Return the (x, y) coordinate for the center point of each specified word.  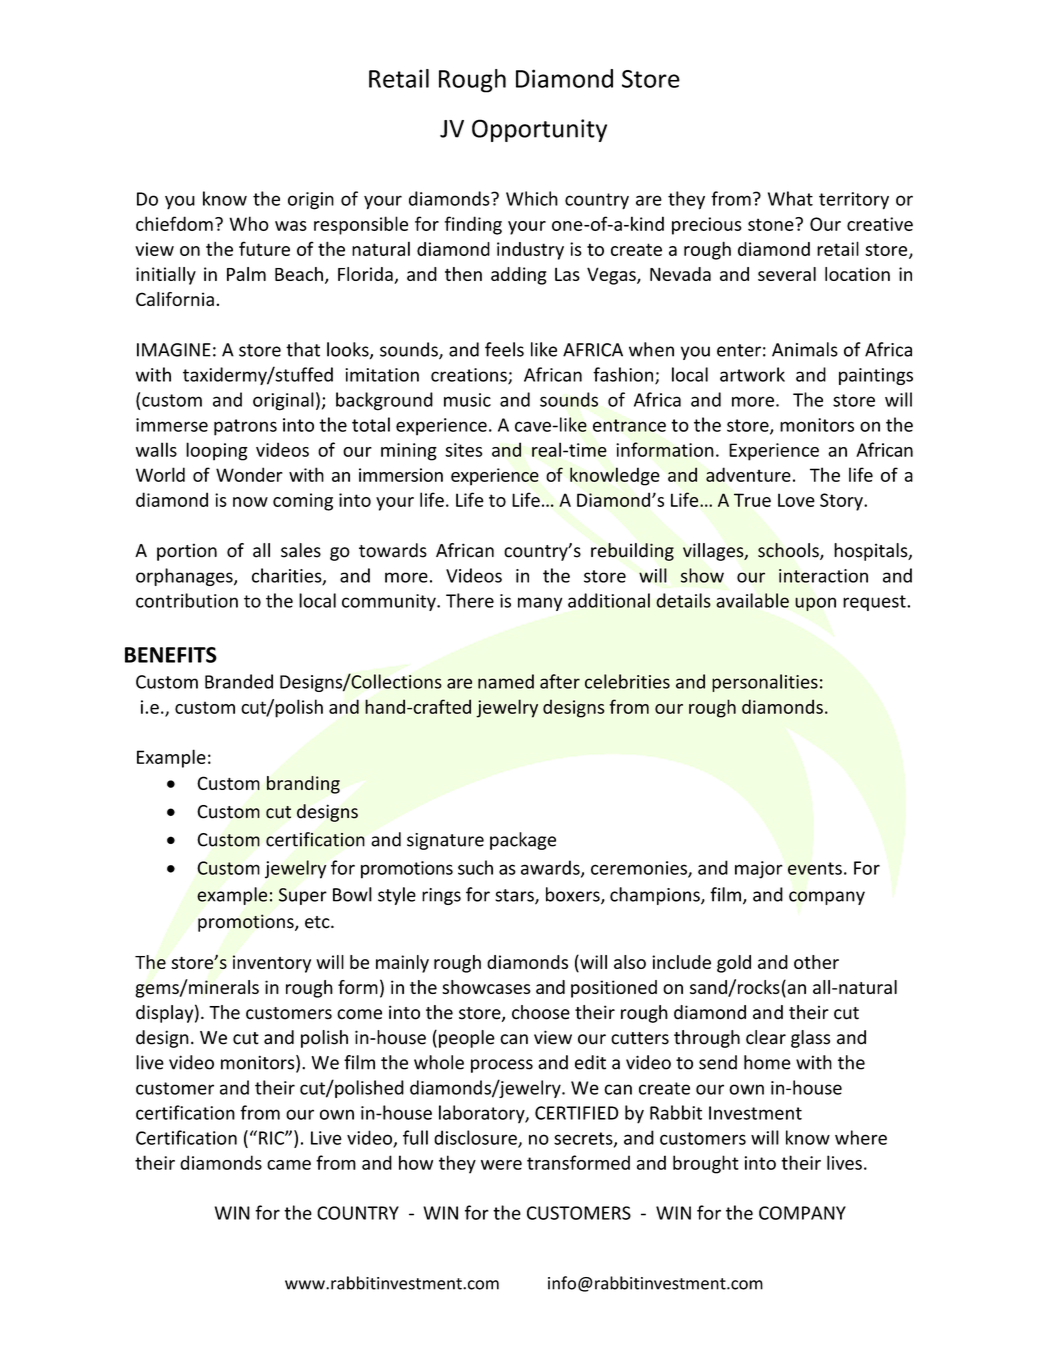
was (291, 226)
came (289, 1165)
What (790, 198)
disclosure (476, 1138)
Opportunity (539, 130)
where (861, 1137)
